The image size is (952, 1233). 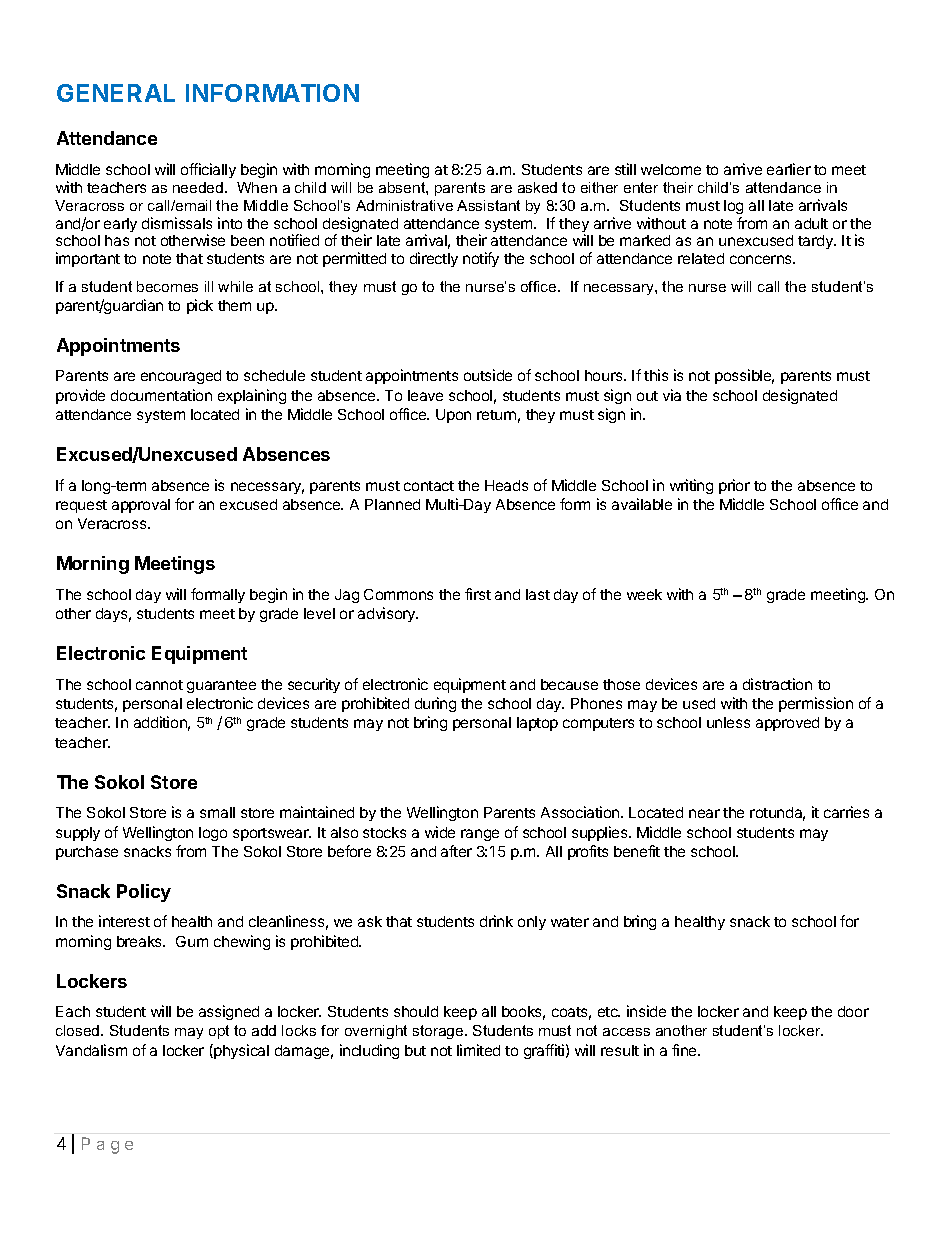 What do you see at coordinates (167, 286) in the page?
I see `becomes` at bounding box center [167, 286].
